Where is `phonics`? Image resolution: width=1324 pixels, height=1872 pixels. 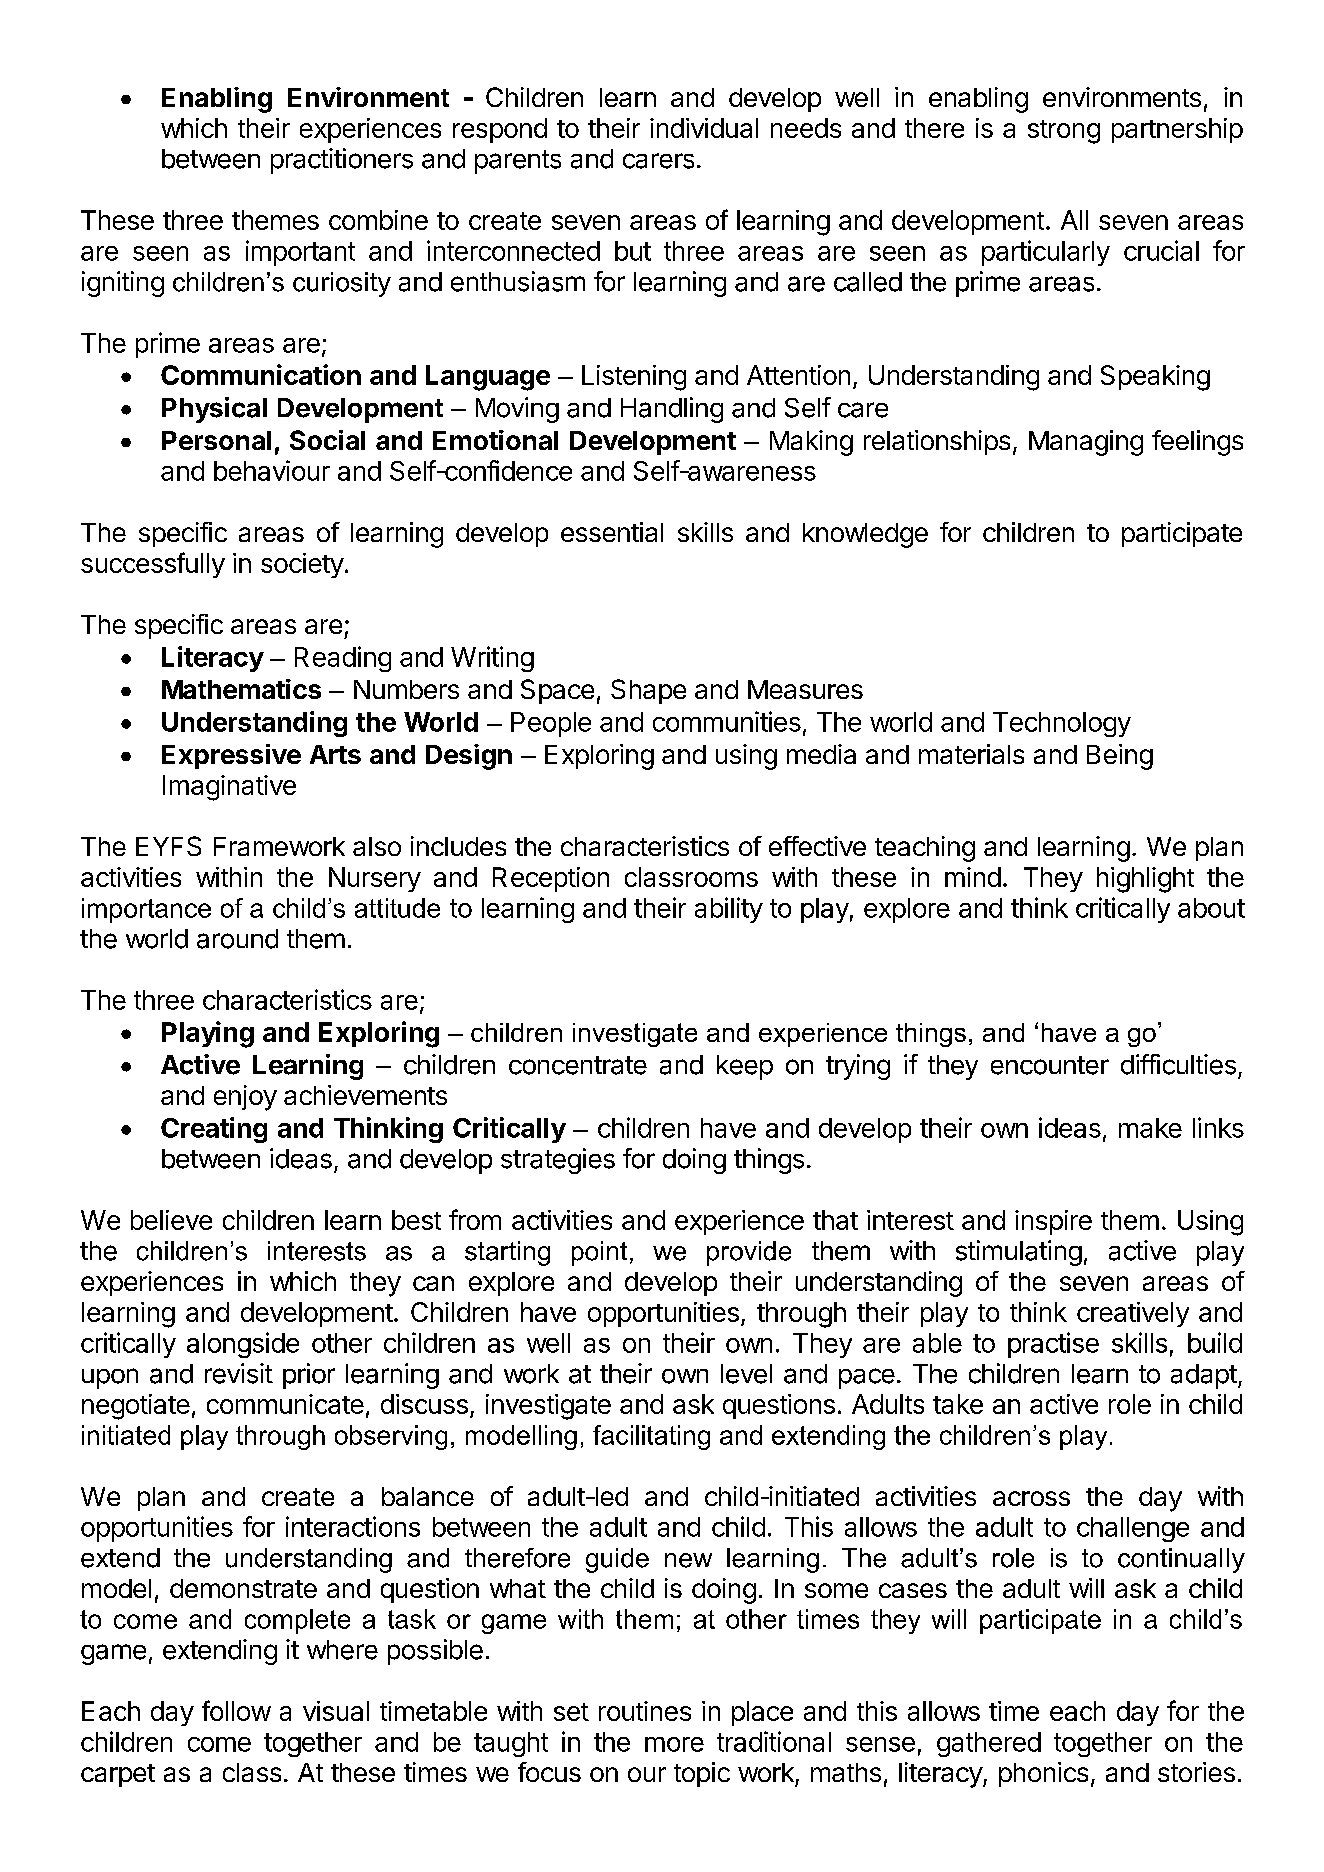 phonics is located at coordinates (1043, 1774).
